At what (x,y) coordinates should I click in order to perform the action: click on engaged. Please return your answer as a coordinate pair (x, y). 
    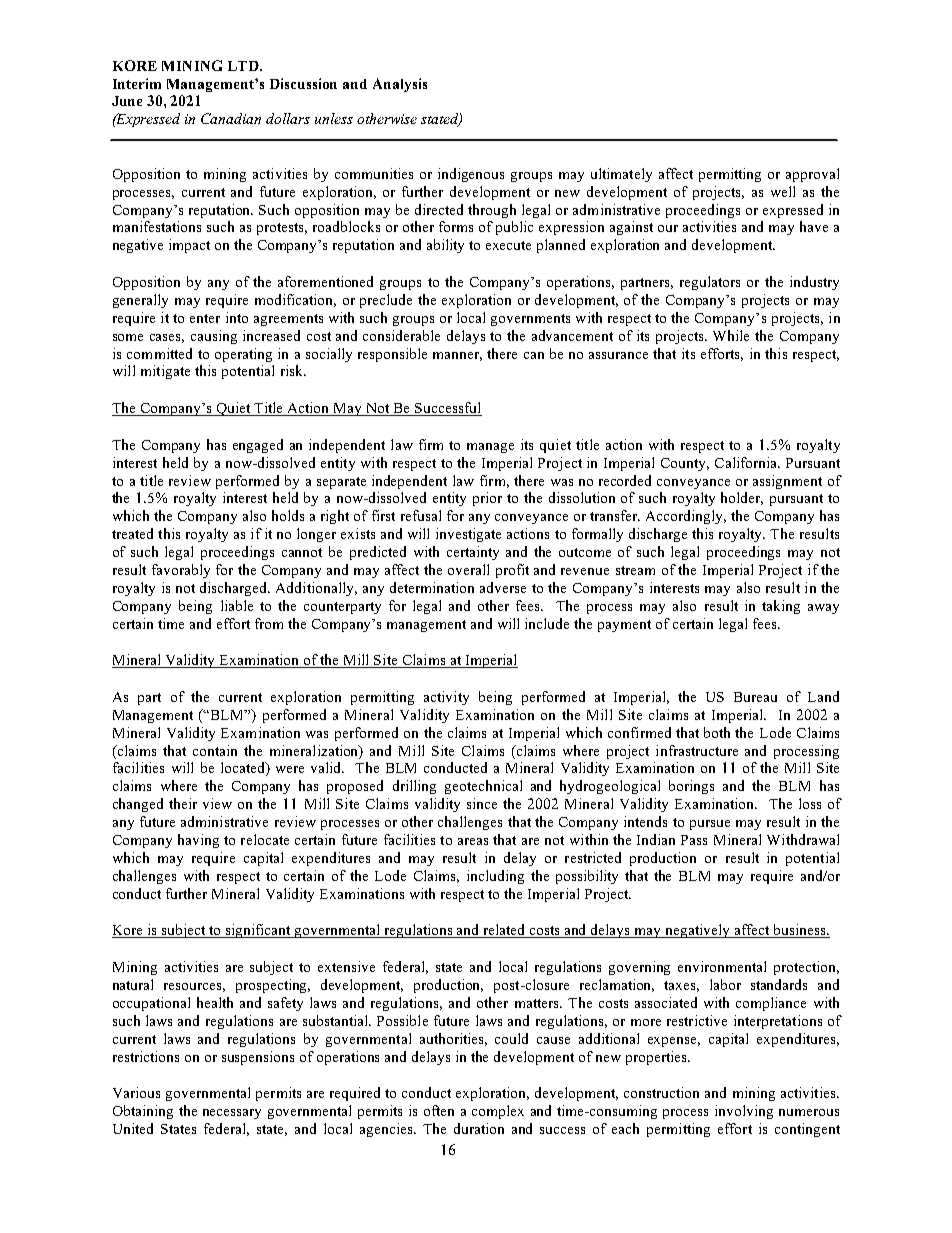
    Looking at the image, I should click on (258, 446).
